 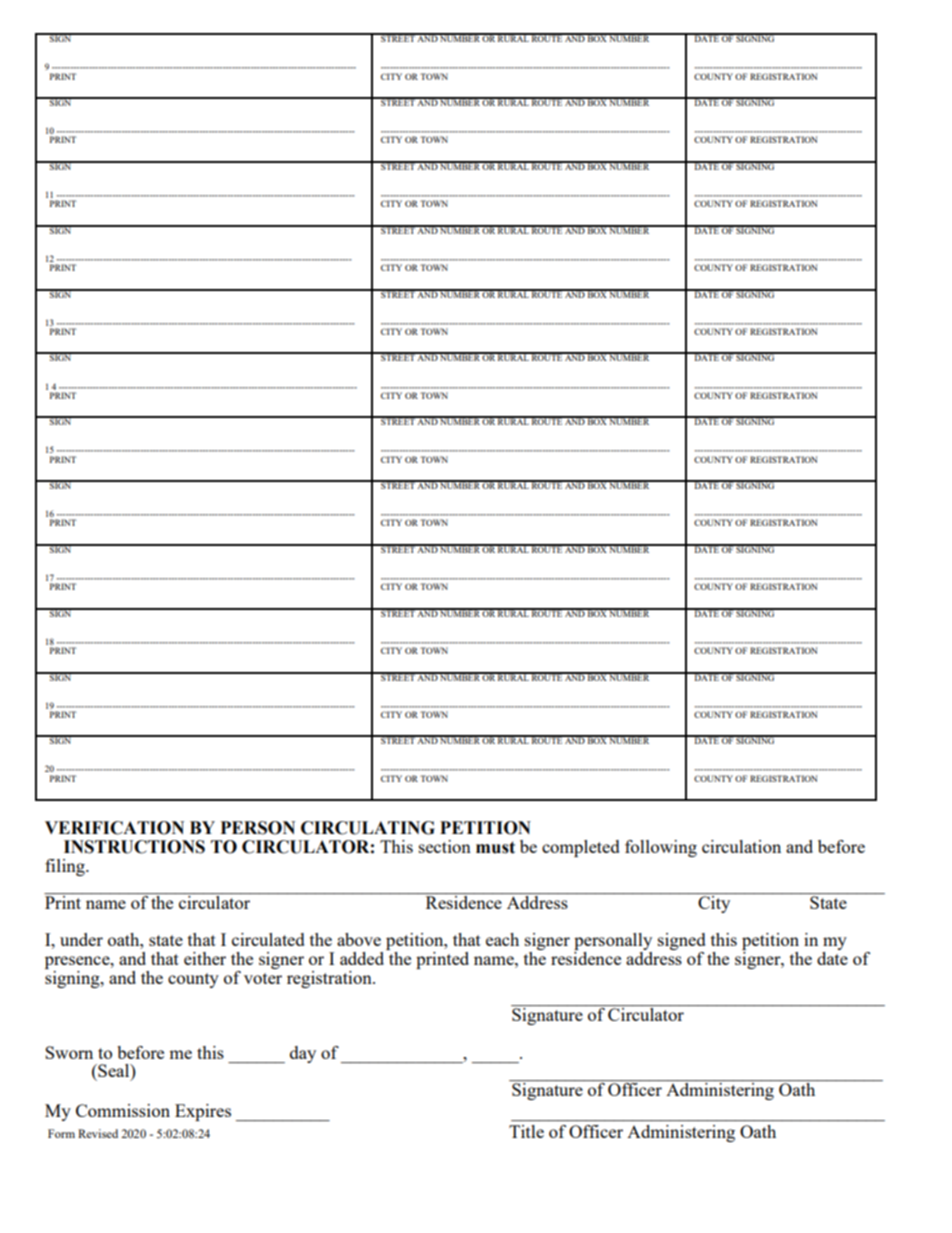 What do you see at coordinates (303, 1054) in the page?
I see `day` at bounding box center [303, 1054].
